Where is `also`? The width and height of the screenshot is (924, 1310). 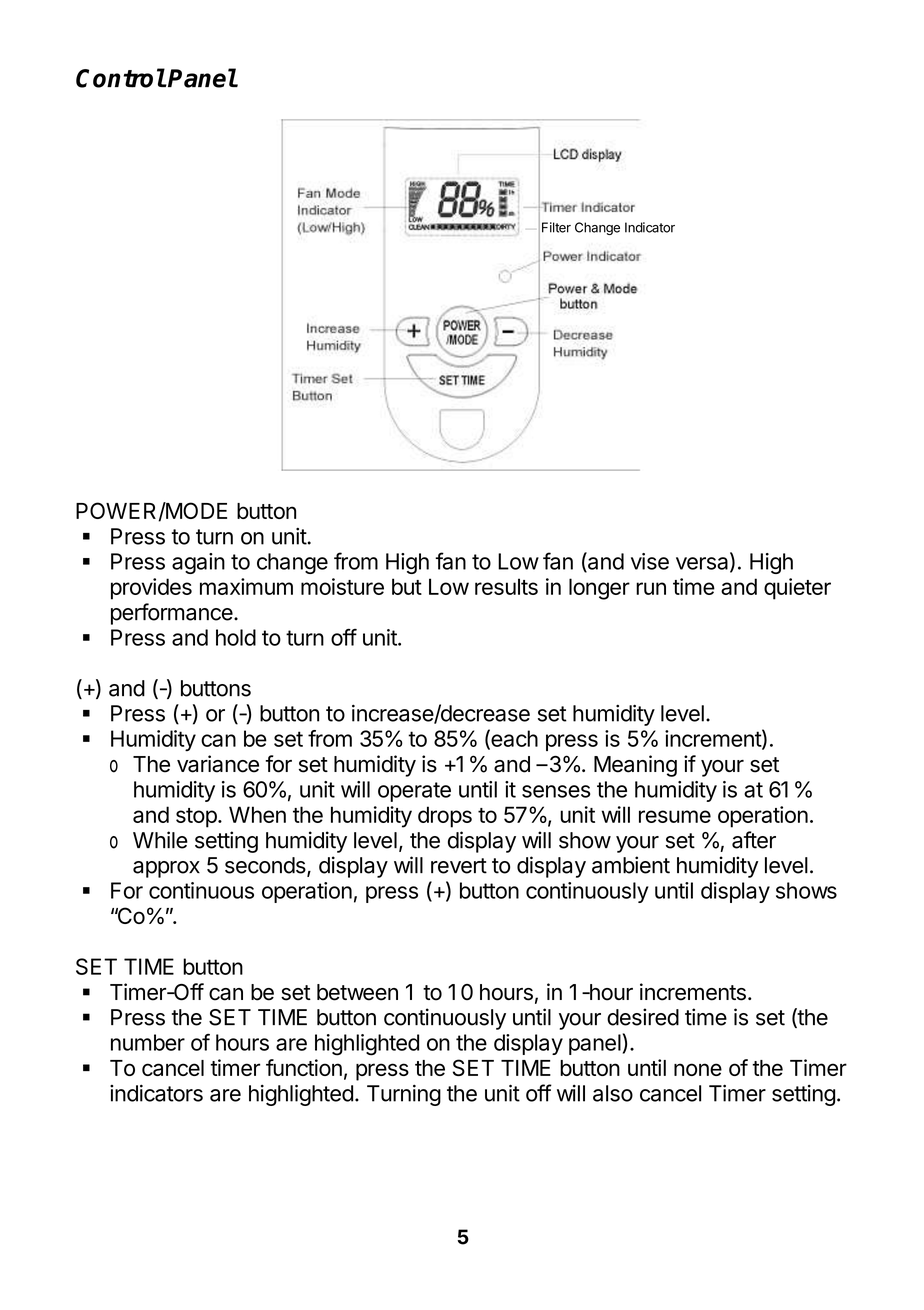 also is located at coordinates (613, 1093).
